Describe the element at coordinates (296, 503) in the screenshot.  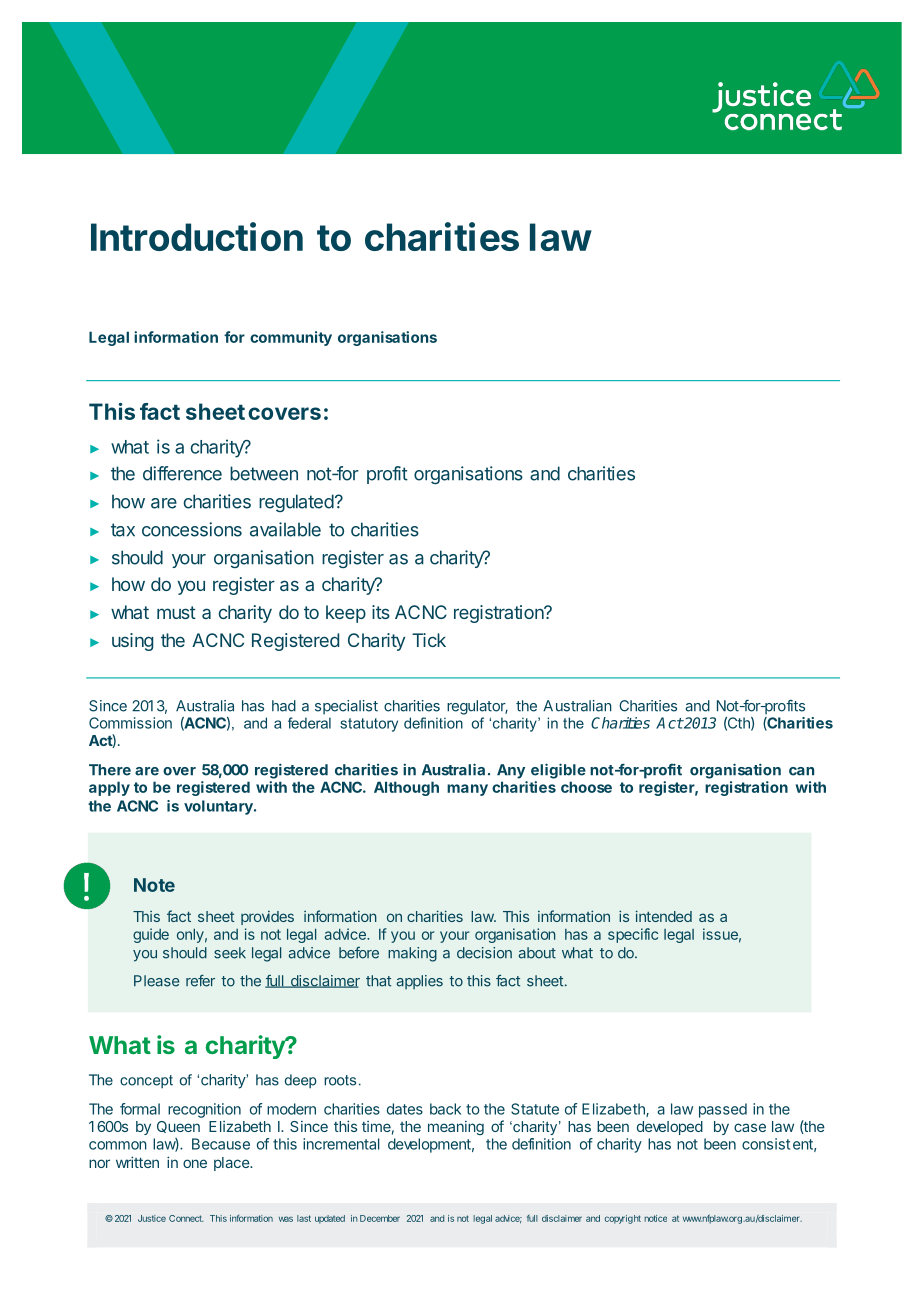
I see `regulated` at that location.
